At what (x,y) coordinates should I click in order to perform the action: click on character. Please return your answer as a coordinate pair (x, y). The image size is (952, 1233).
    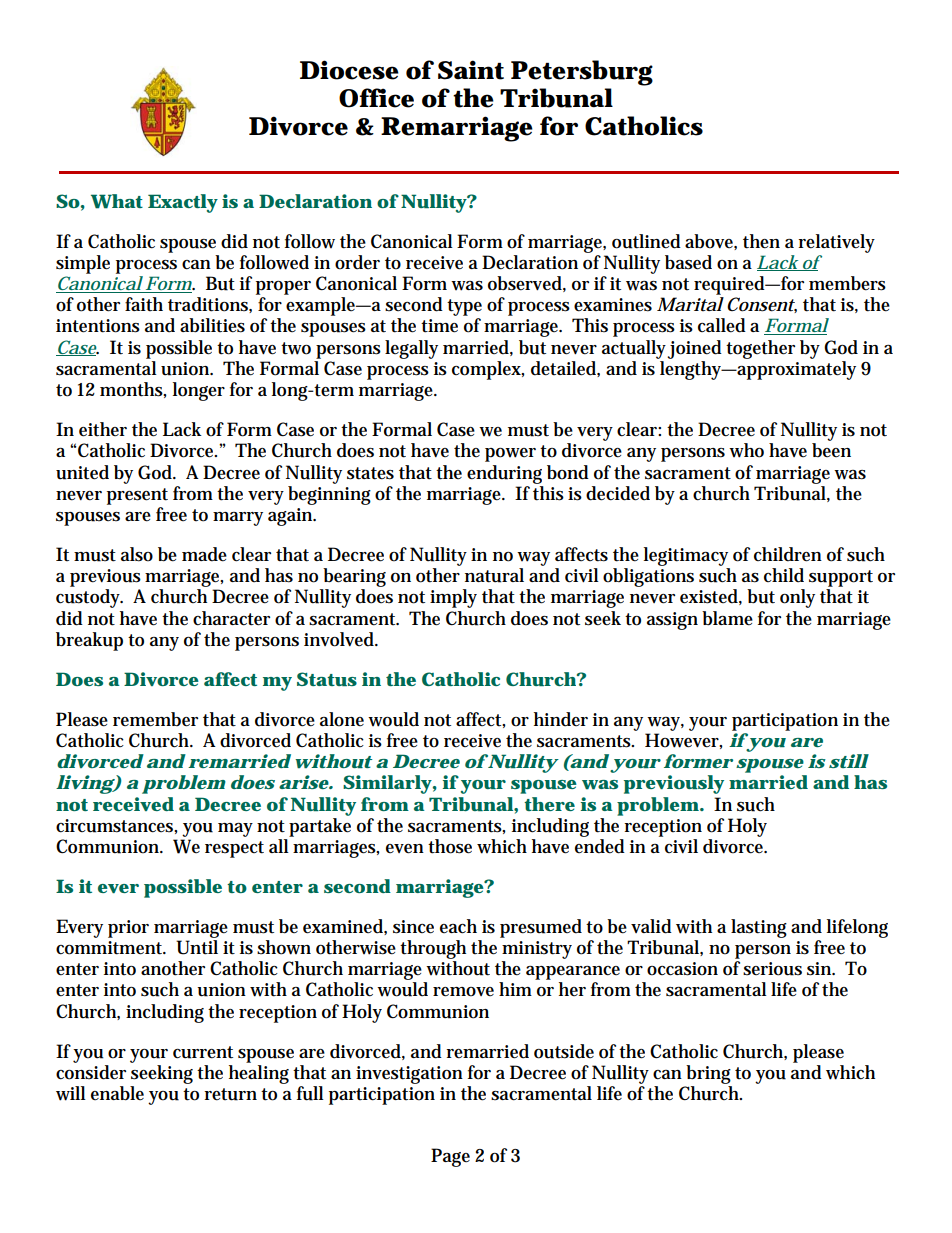
    Looking at the image, I should click on (231, 618).
